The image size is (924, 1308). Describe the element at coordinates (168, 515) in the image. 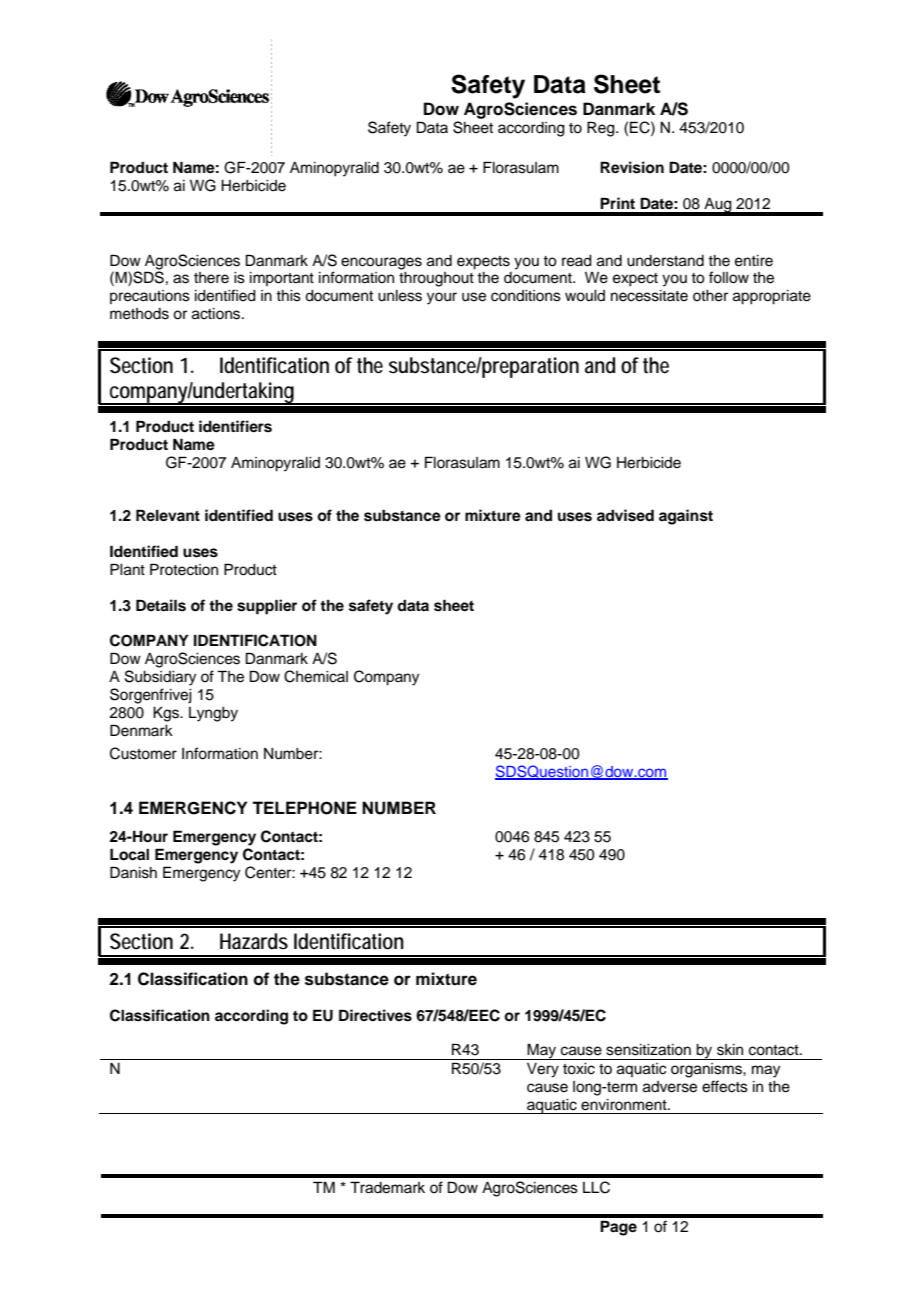

I see `Relevant` at that location.
